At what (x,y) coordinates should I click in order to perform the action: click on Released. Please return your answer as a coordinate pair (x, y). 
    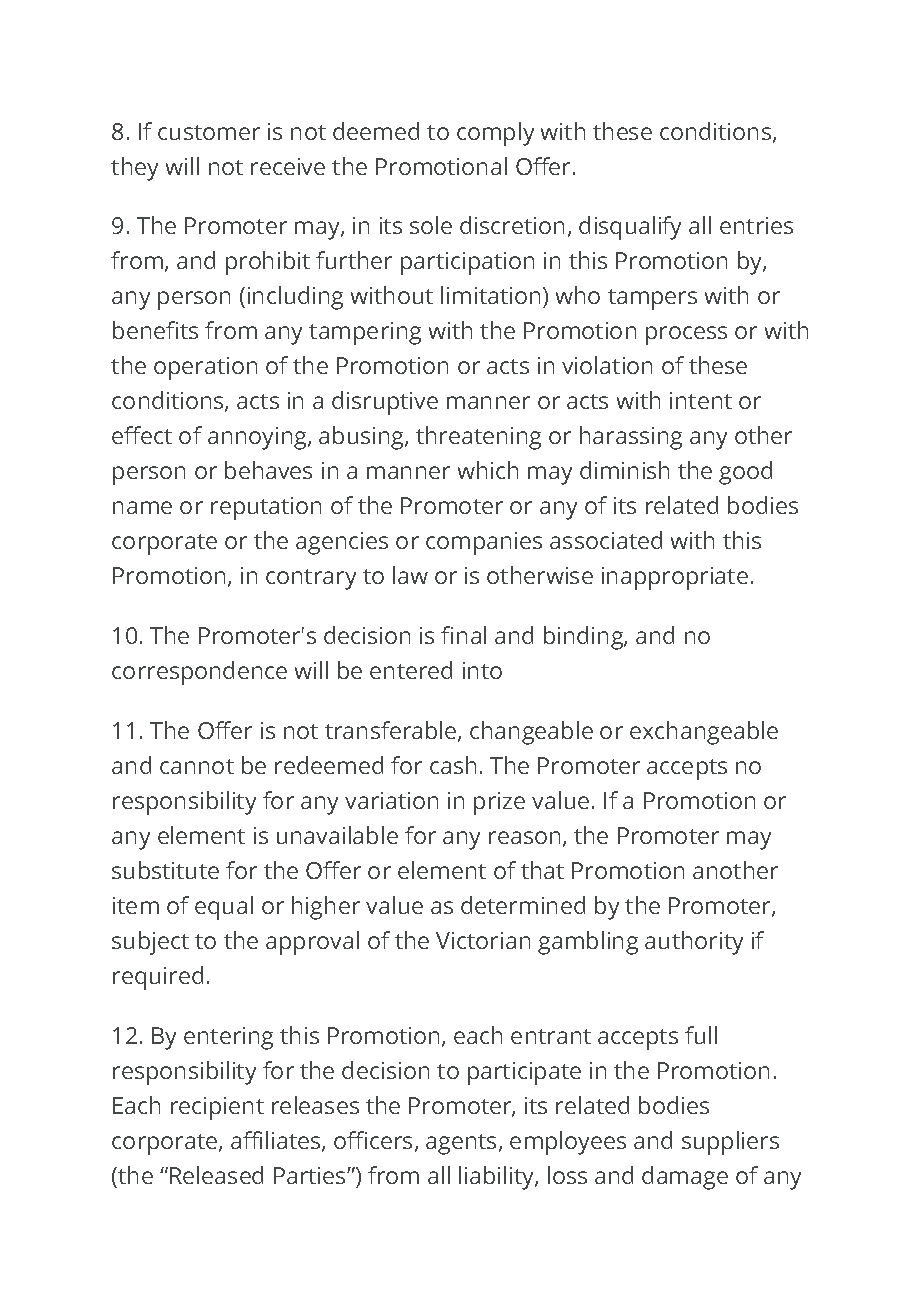
    Looking at the image, I should click on (216, 1175).
